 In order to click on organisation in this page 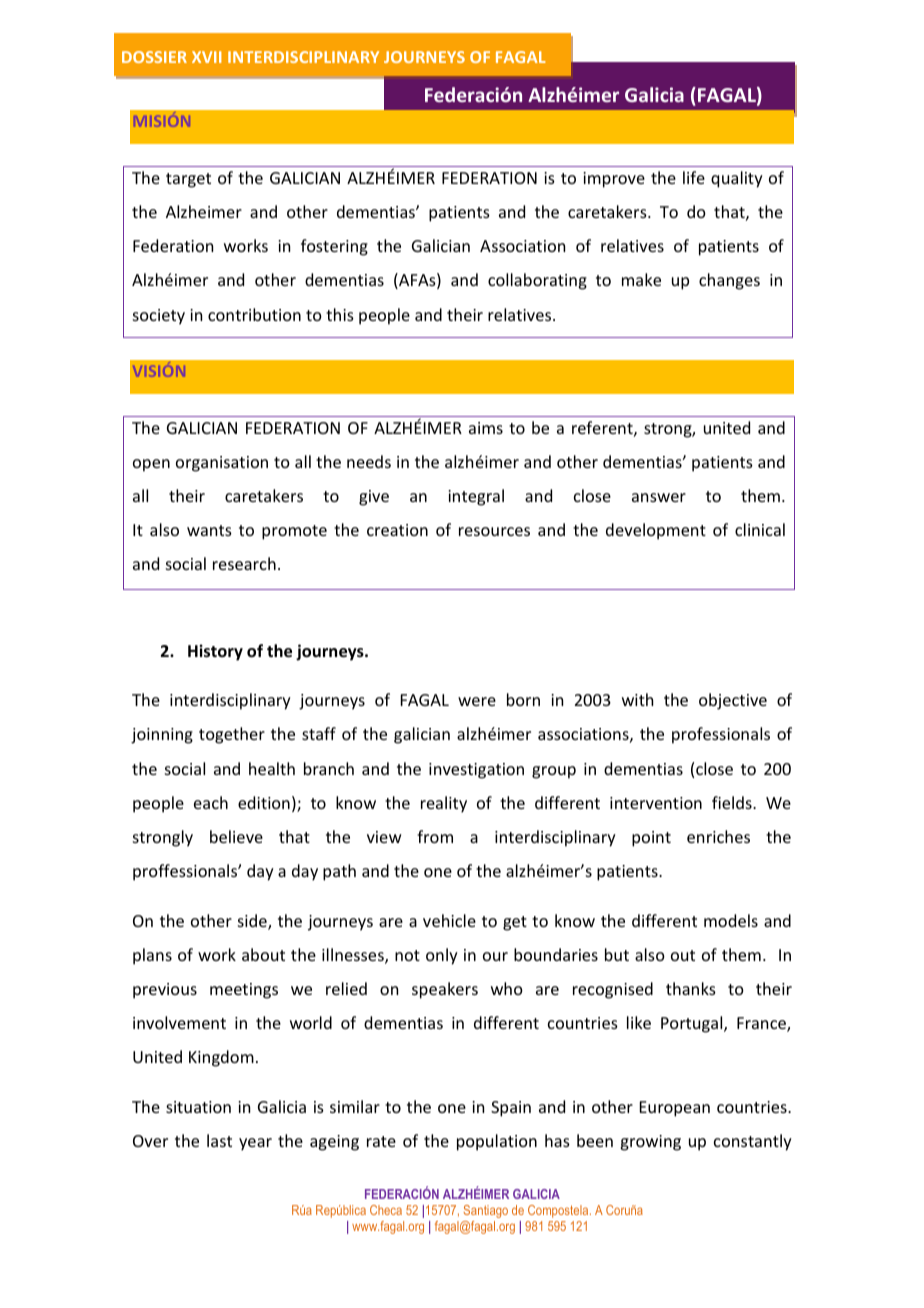, I will do `click(222, 464)`.
